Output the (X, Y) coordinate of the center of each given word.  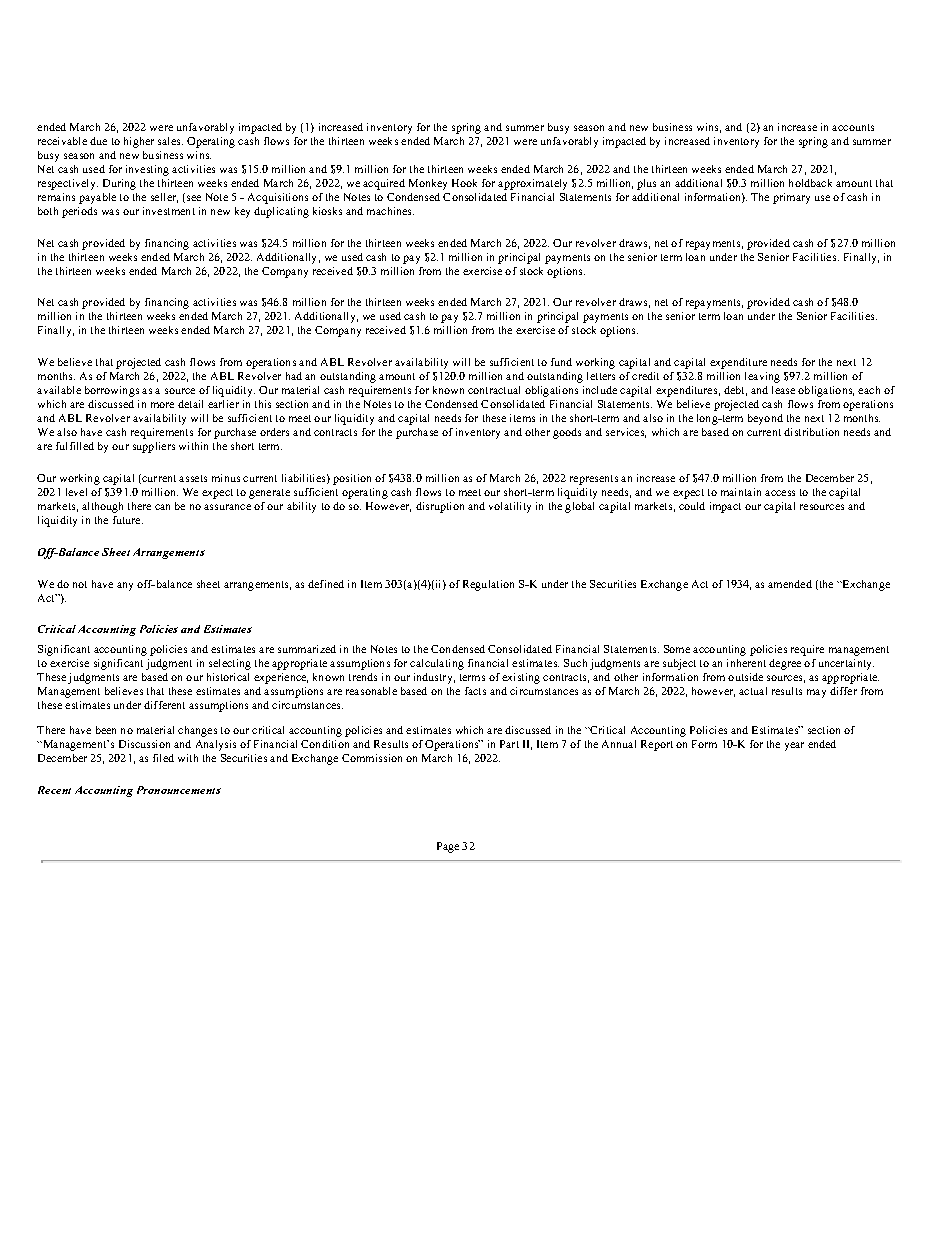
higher (139, 142)
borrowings (112, 391)
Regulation (488, 585)
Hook (464, 183)
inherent (746, 663)
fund (561, 362)
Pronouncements (179, 790)
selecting (230, 664)
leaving (762, 377)
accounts (853, 127)
